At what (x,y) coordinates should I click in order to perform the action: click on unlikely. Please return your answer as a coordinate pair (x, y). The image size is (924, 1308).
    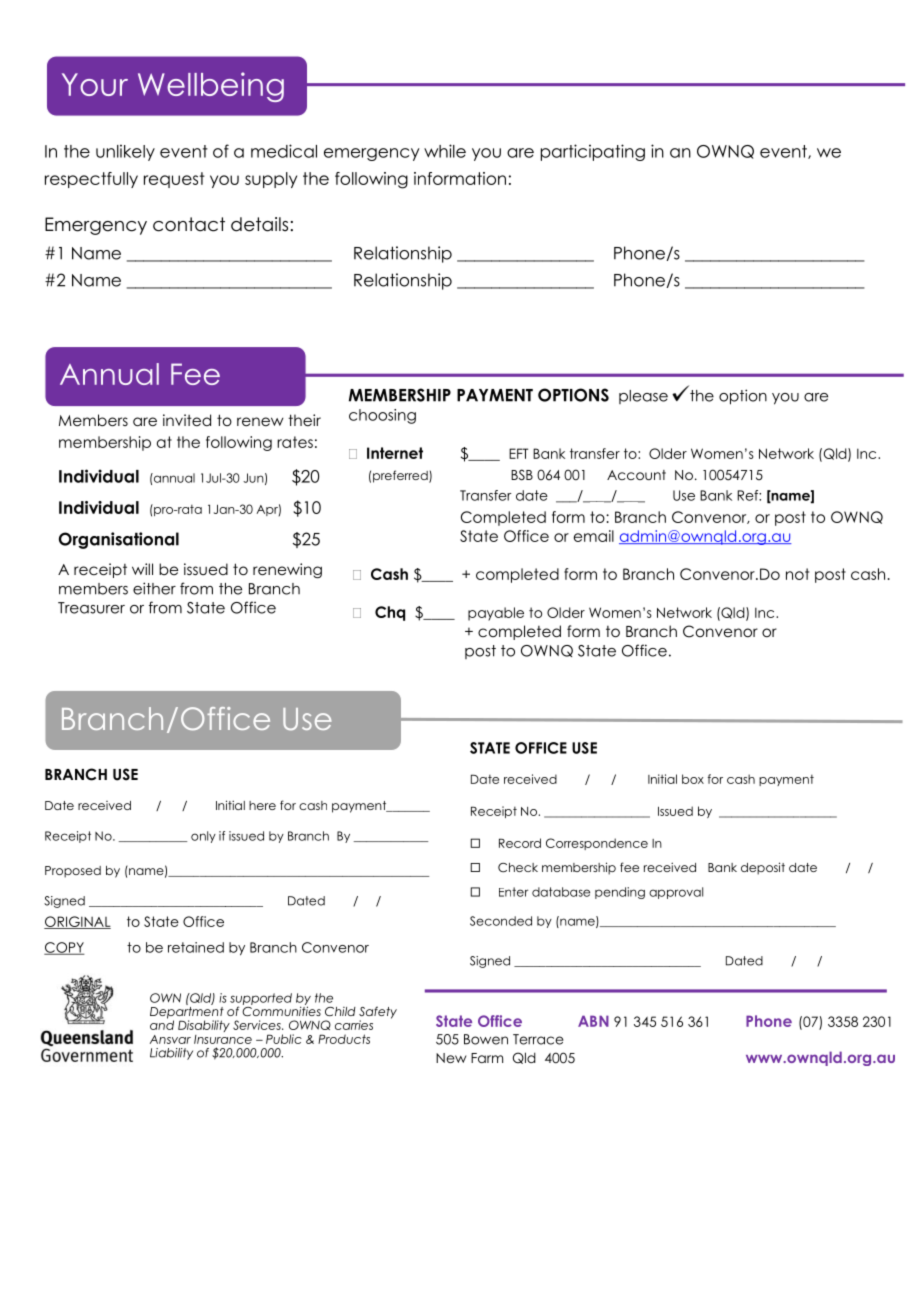
    Looking at the image, I should click on (125, 152).
